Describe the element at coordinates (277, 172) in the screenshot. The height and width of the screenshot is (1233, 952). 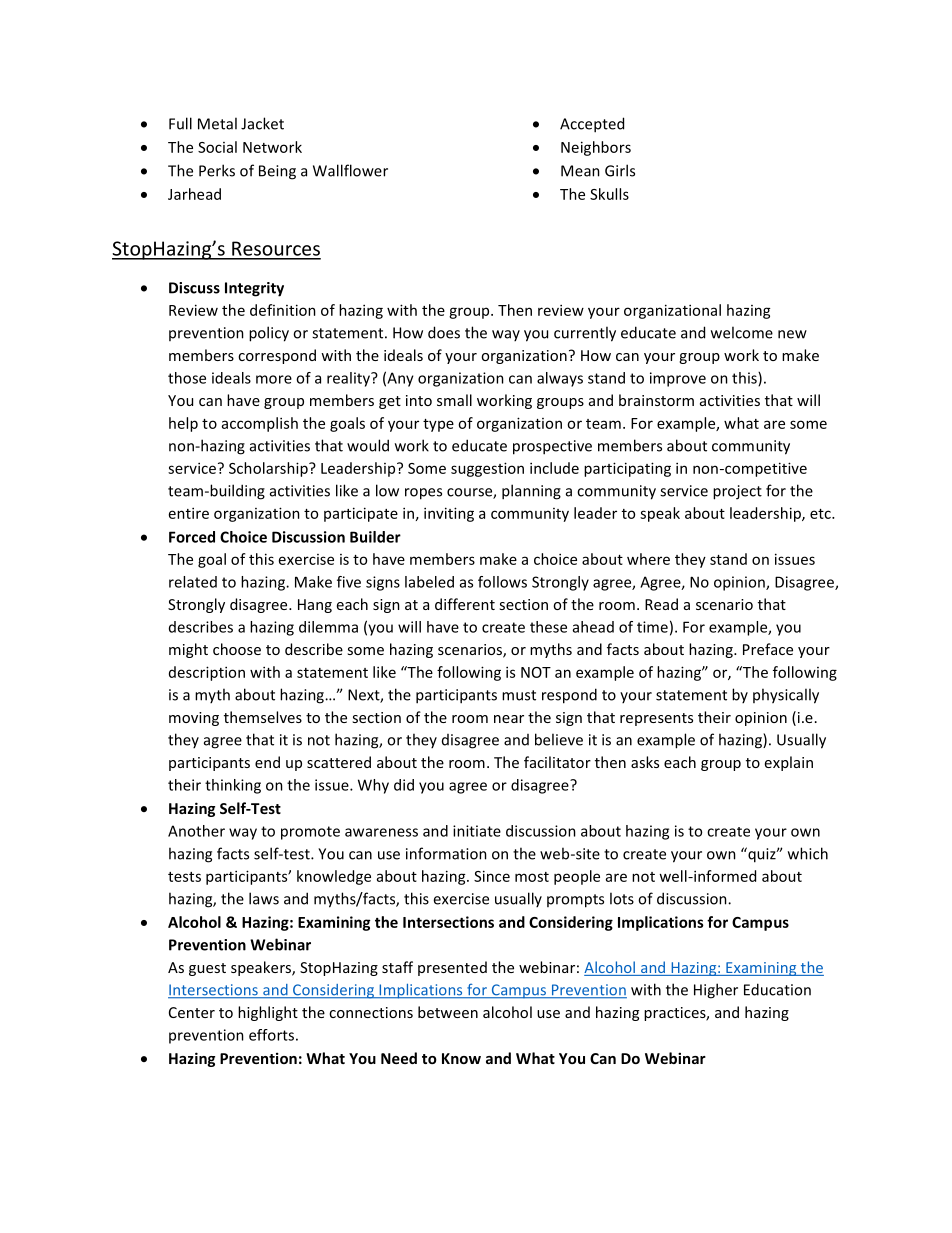
I see `Being` at that location.
